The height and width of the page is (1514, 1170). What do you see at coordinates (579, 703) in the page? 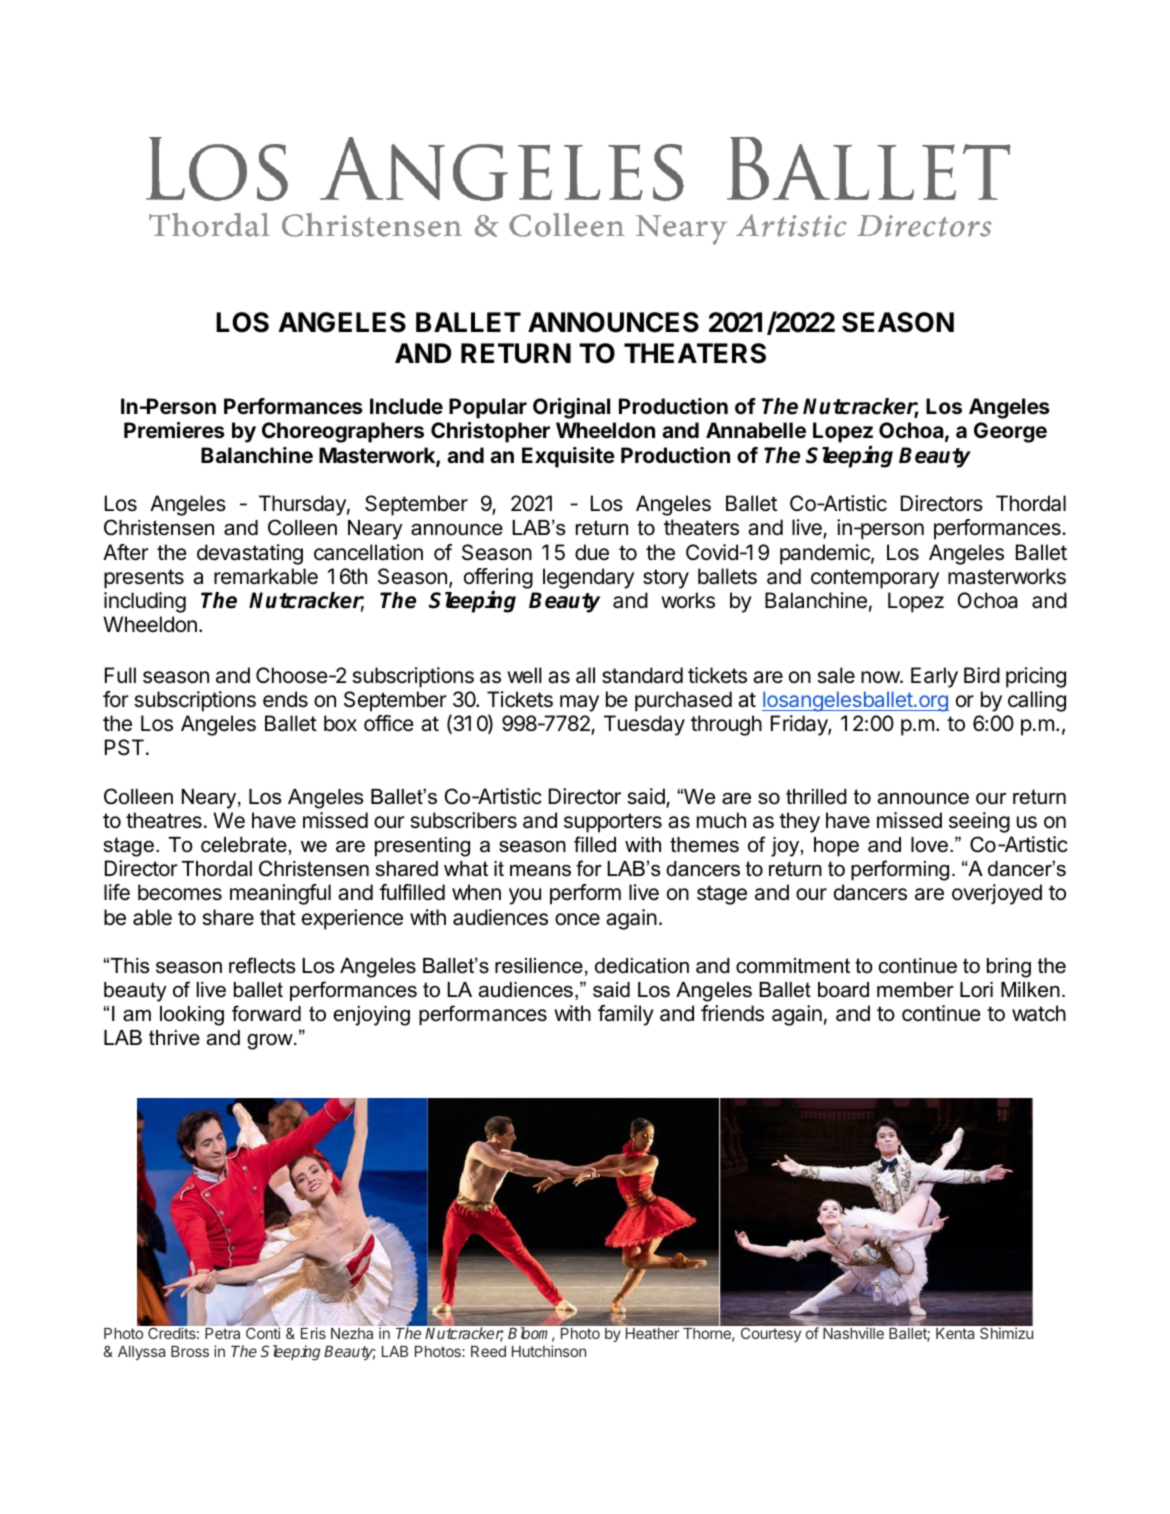
I see `may` at bounding box center [579, 703].
